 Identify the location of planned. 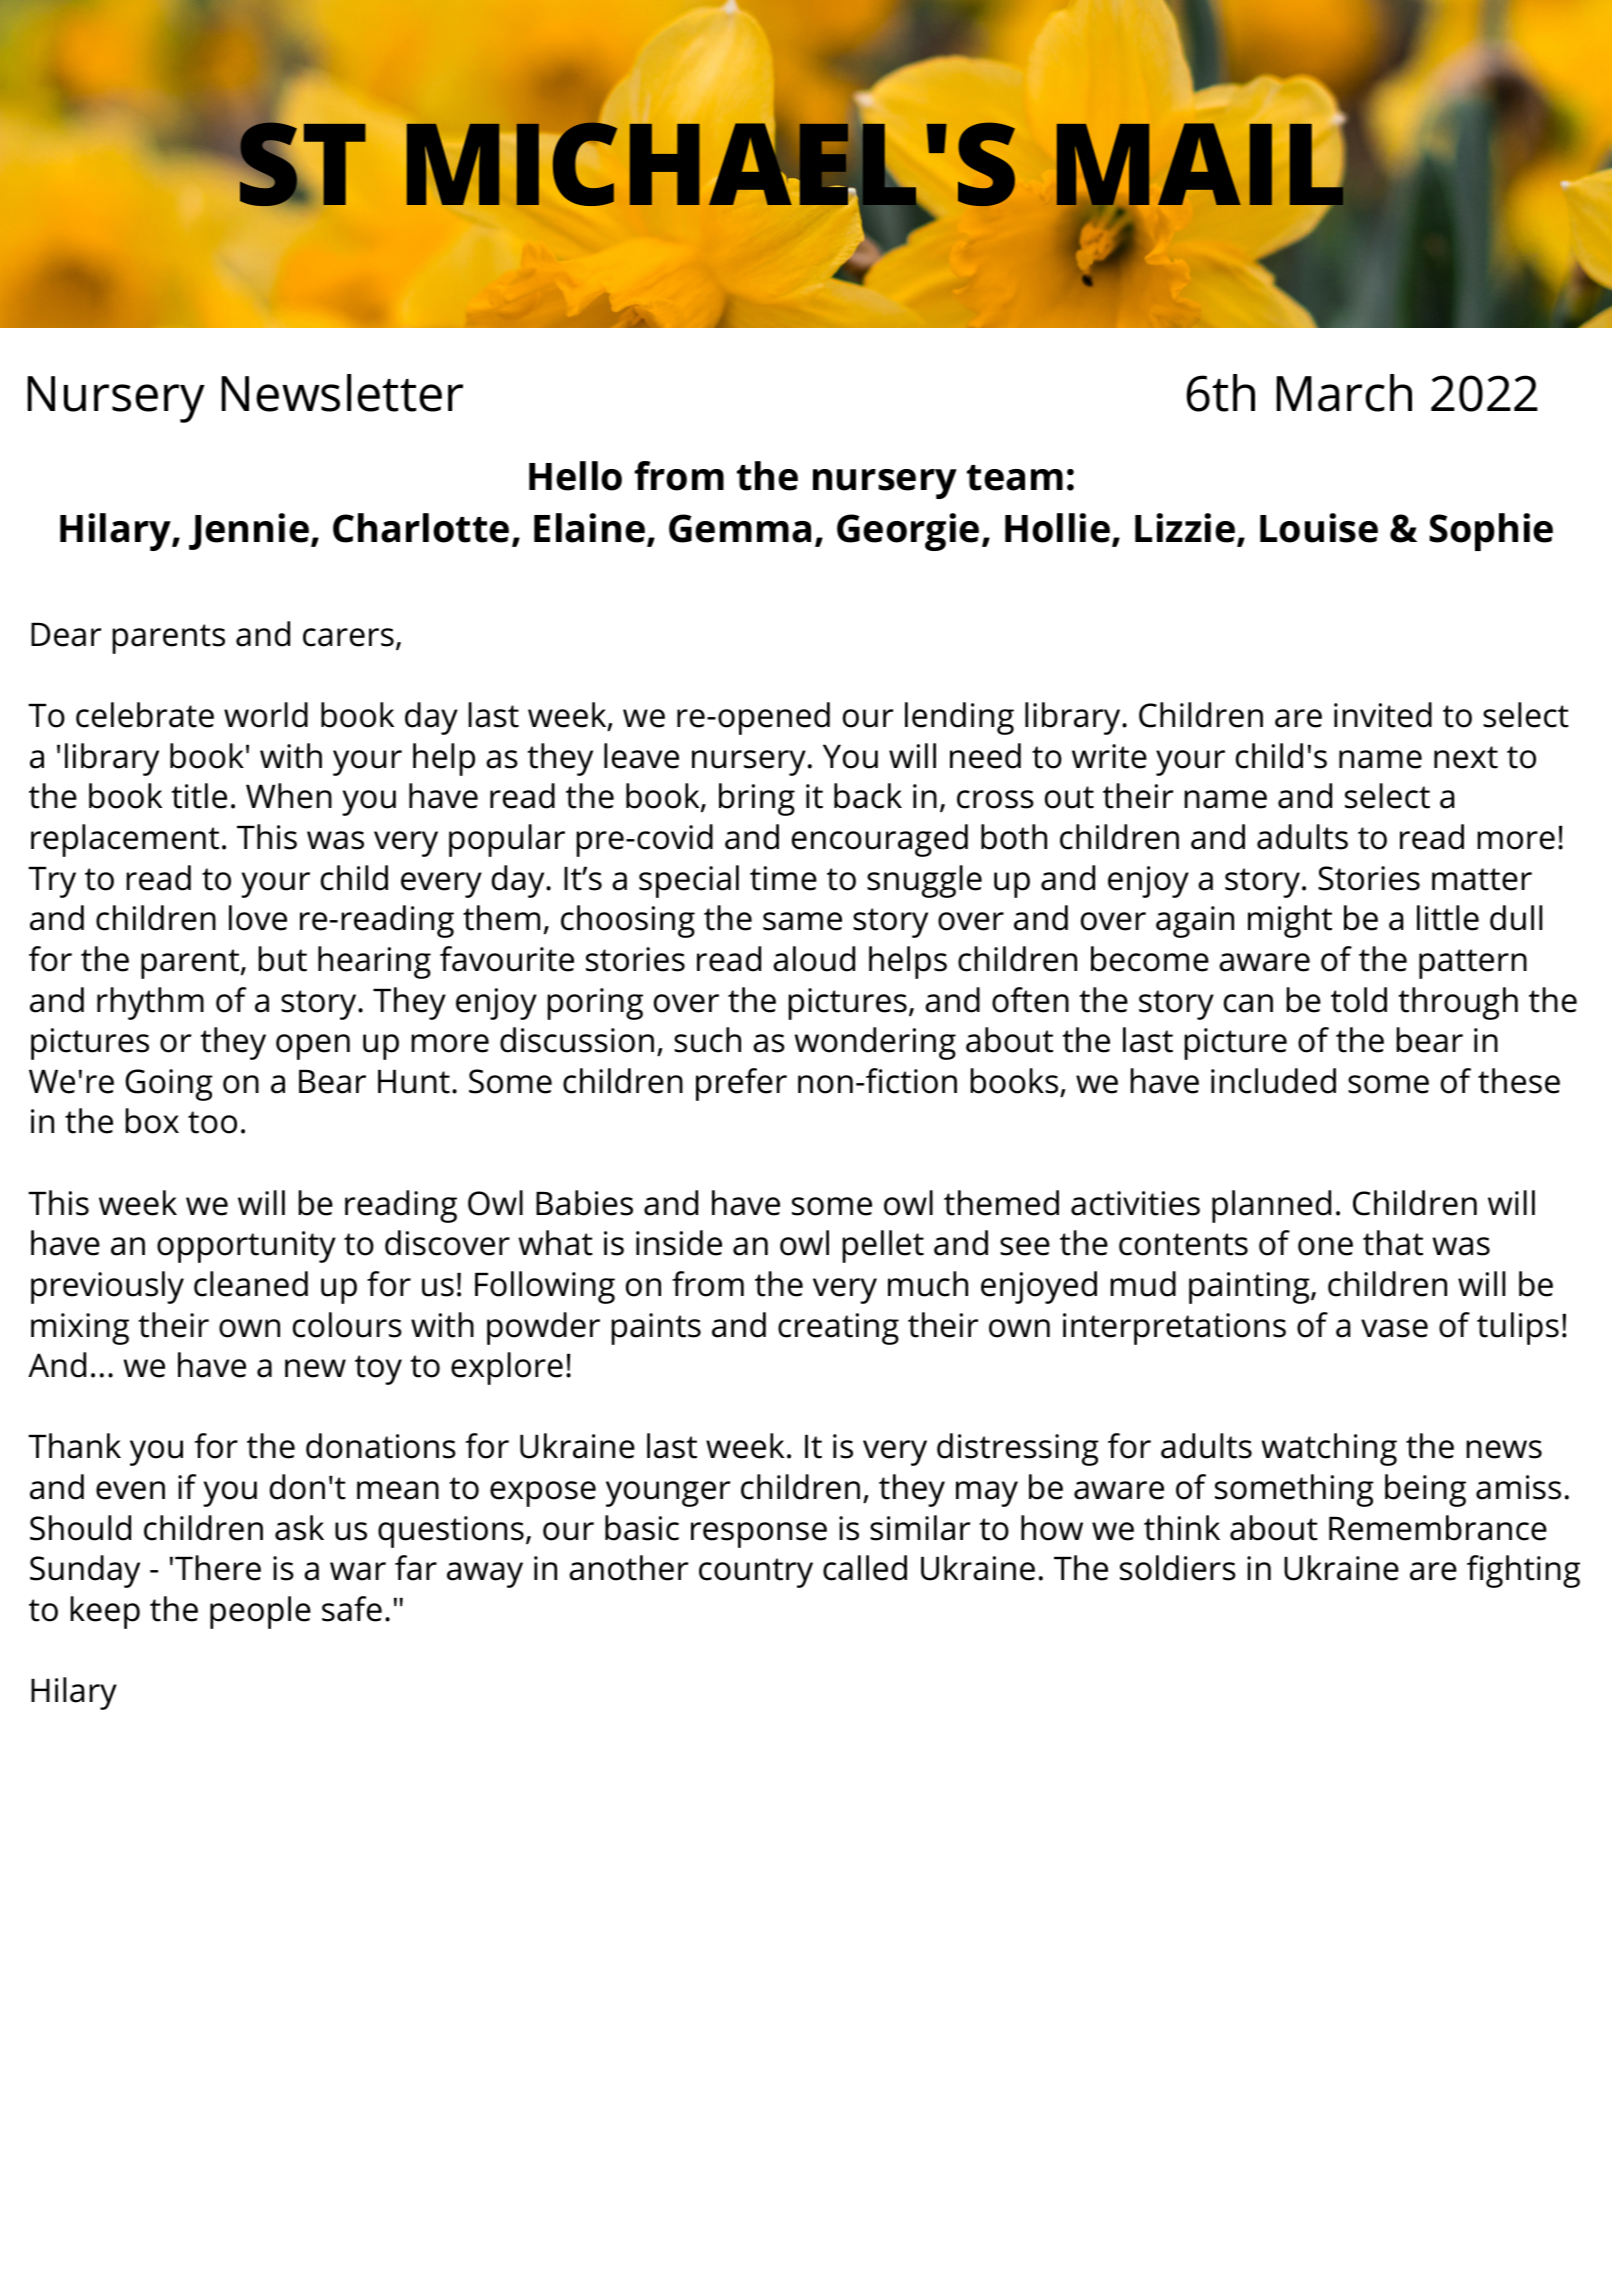
(1271, 1206).
